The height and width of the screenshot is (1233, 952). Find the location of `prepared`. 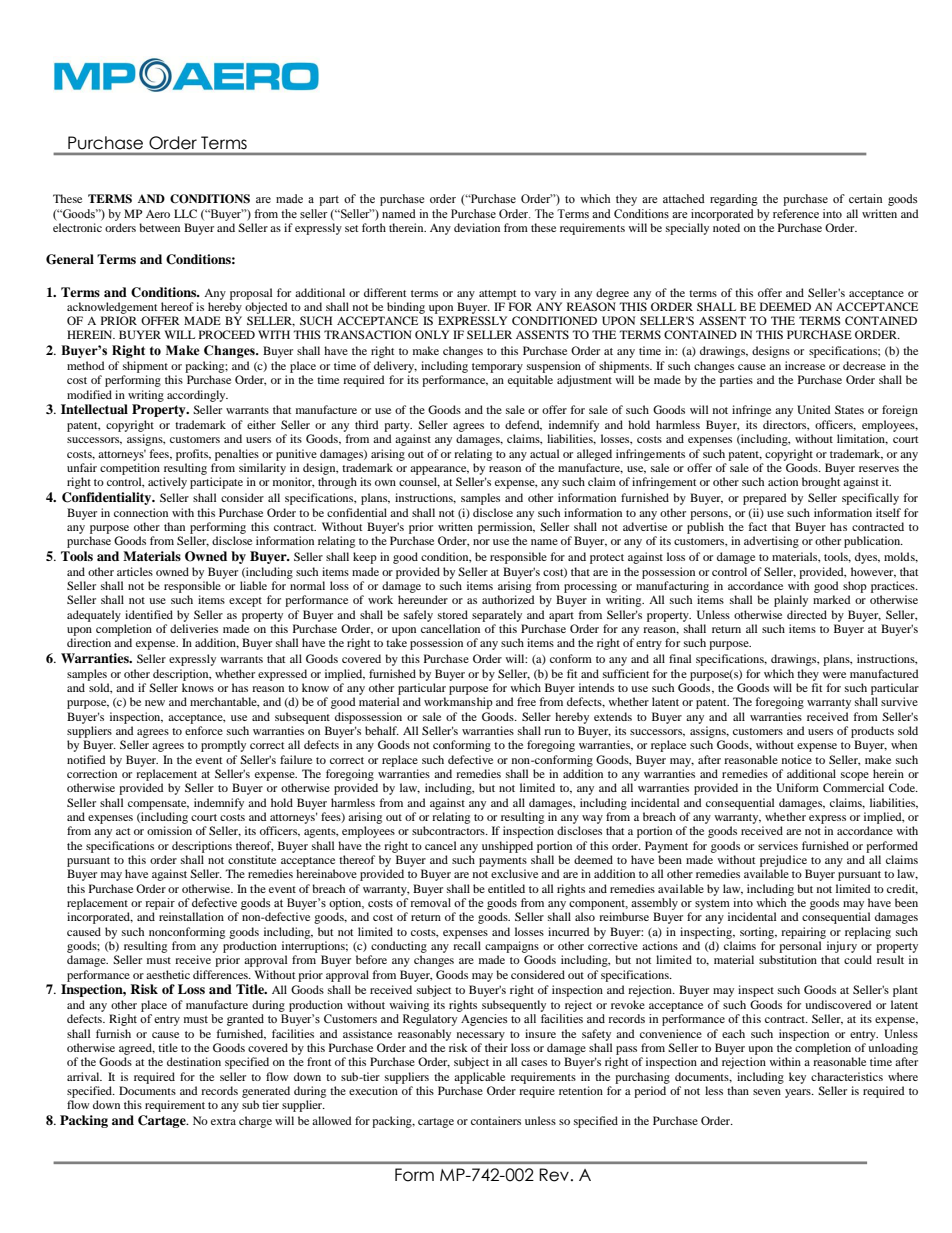

prepared is located at coordinates (765, 499).
